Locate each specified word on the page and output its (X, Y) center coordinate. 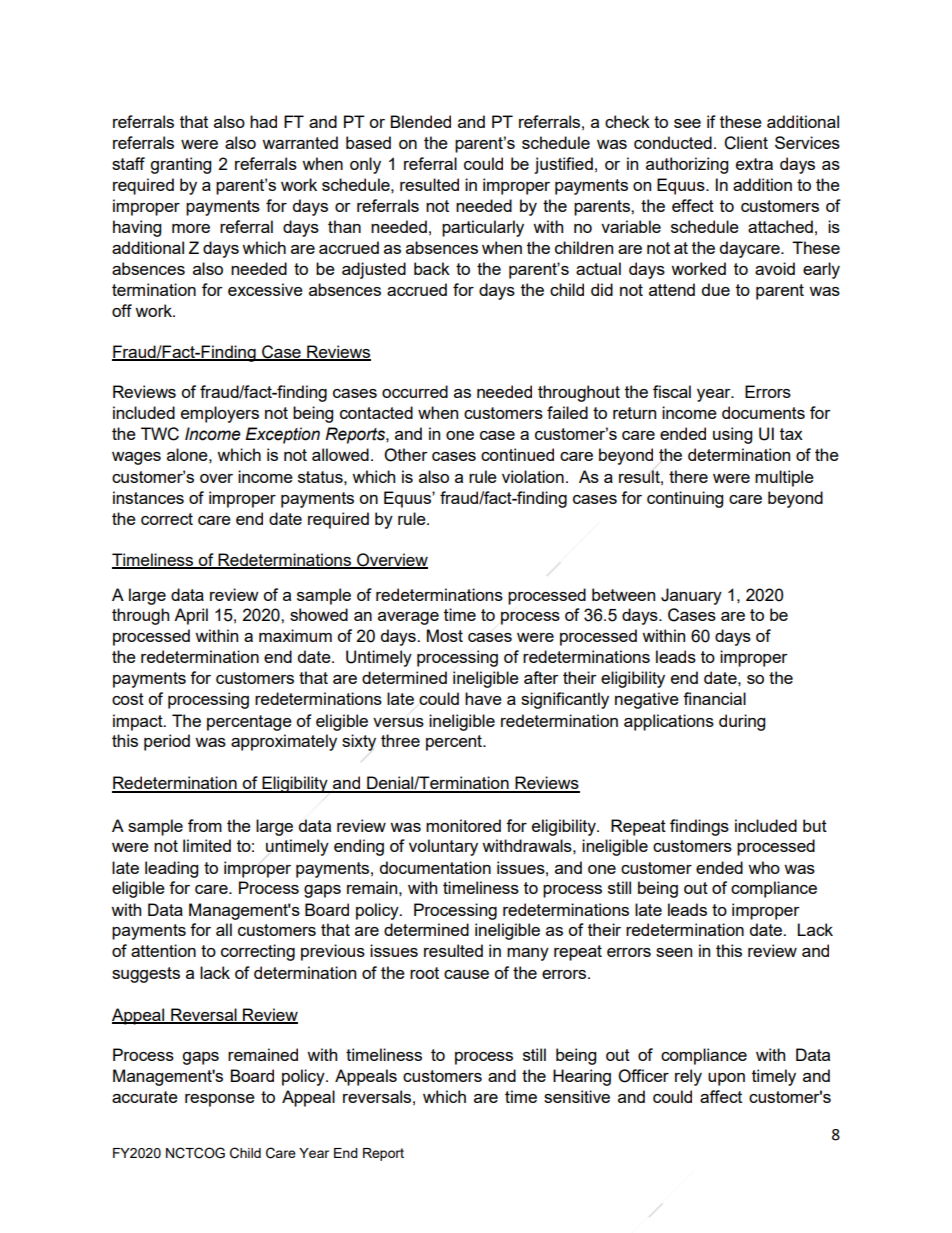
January (691, 596)
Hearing (582, 1077)
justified (563, 165)
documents (763, 412)
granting (180, 165)
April (191, 616)
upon (726, 1079)
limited (207, 845)
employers (220, 414)
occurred (415, 391)
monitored (463, 825)
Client (746, 143)
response (220, 1100)
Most (445, 635)
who (764, 867)
